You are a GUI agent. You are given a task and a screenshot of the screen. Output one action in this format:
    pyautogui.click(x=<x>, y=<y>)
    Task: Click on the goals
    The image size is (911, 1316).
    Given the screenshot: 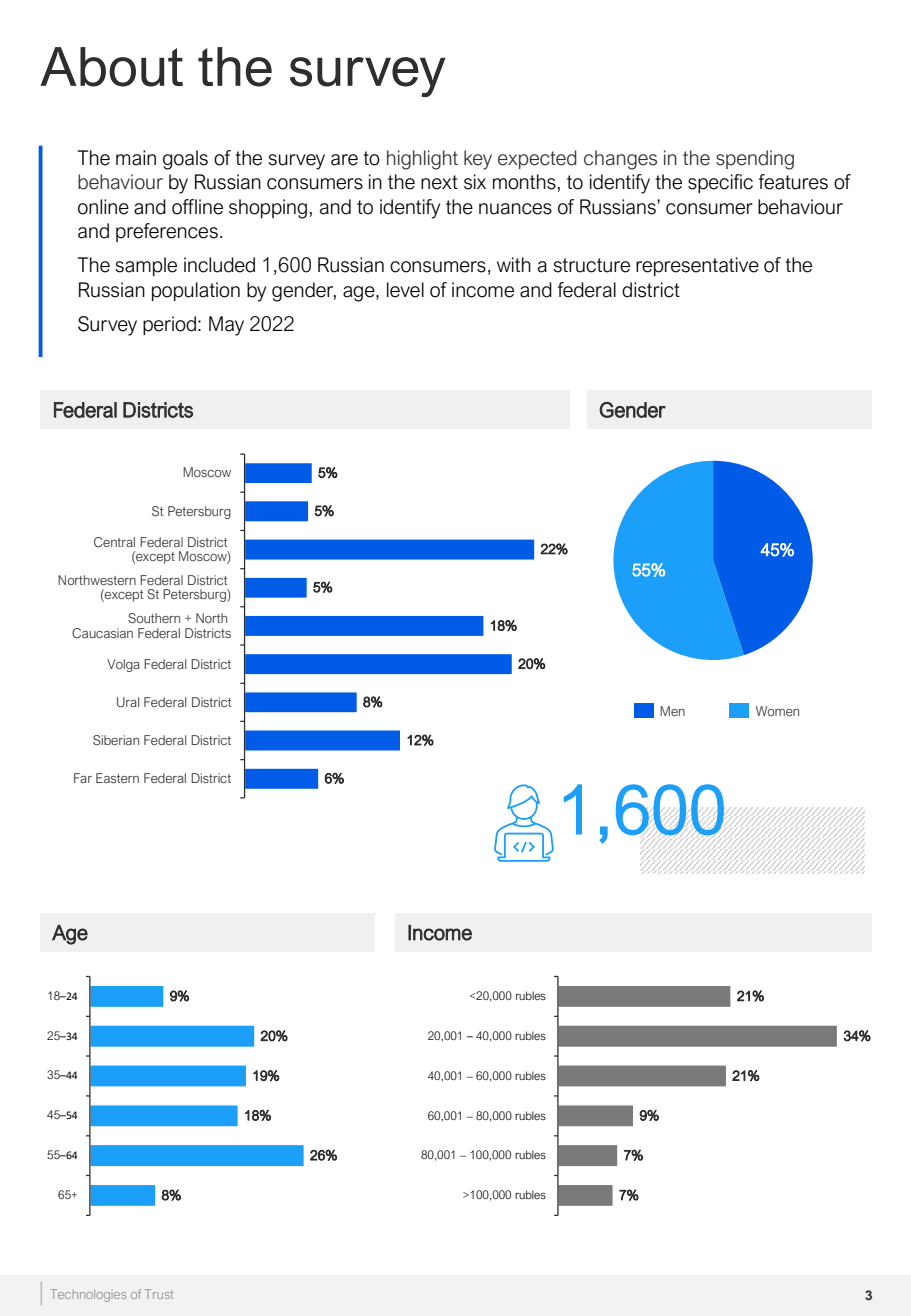 What is the action you would take?
    pyautogui.click(x=185, y=160)
